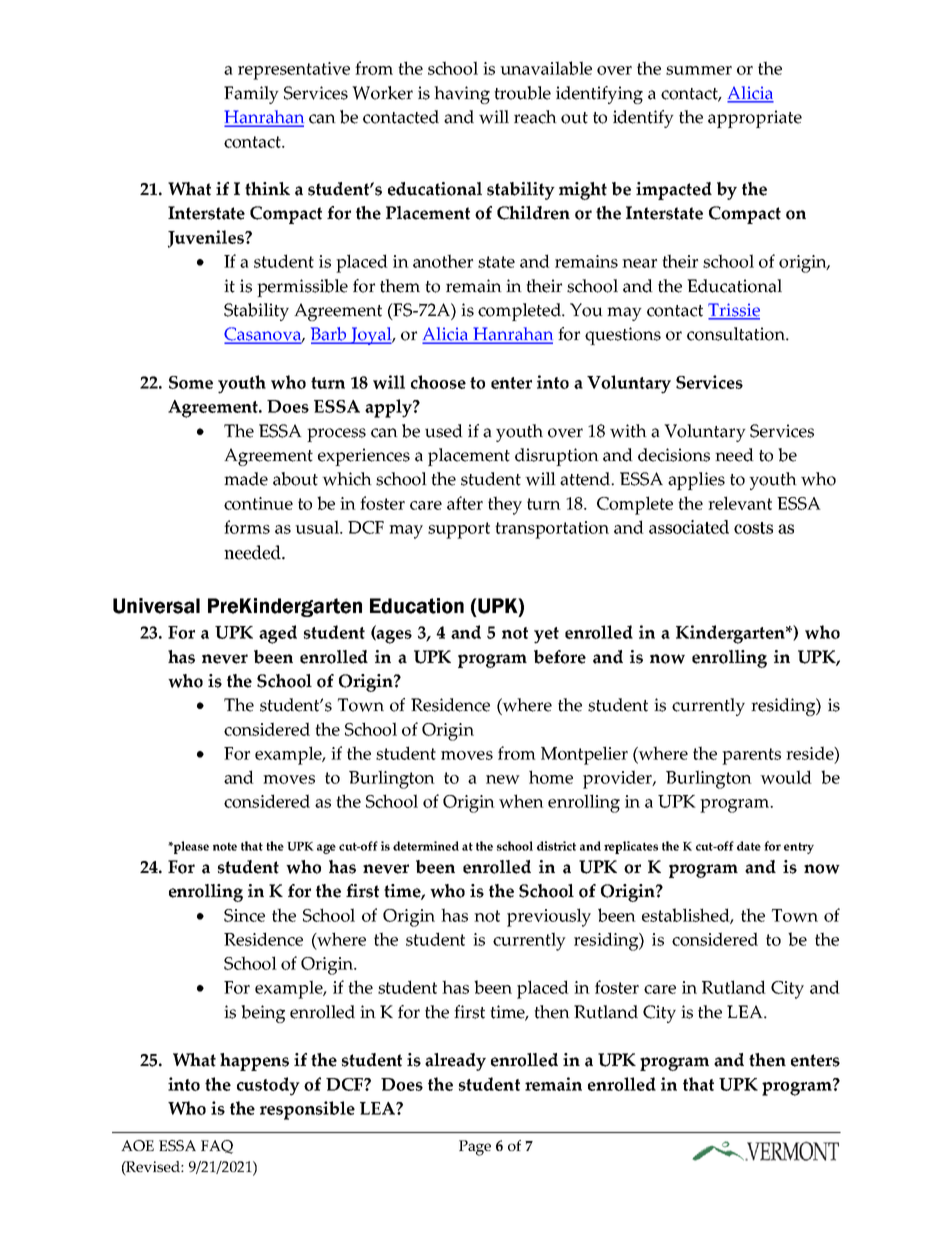 The image size is (952, 1233). What do you see at coordinates (674, 455) in the screenshot?
I see `decisions` at bounding box center [674, 455].
